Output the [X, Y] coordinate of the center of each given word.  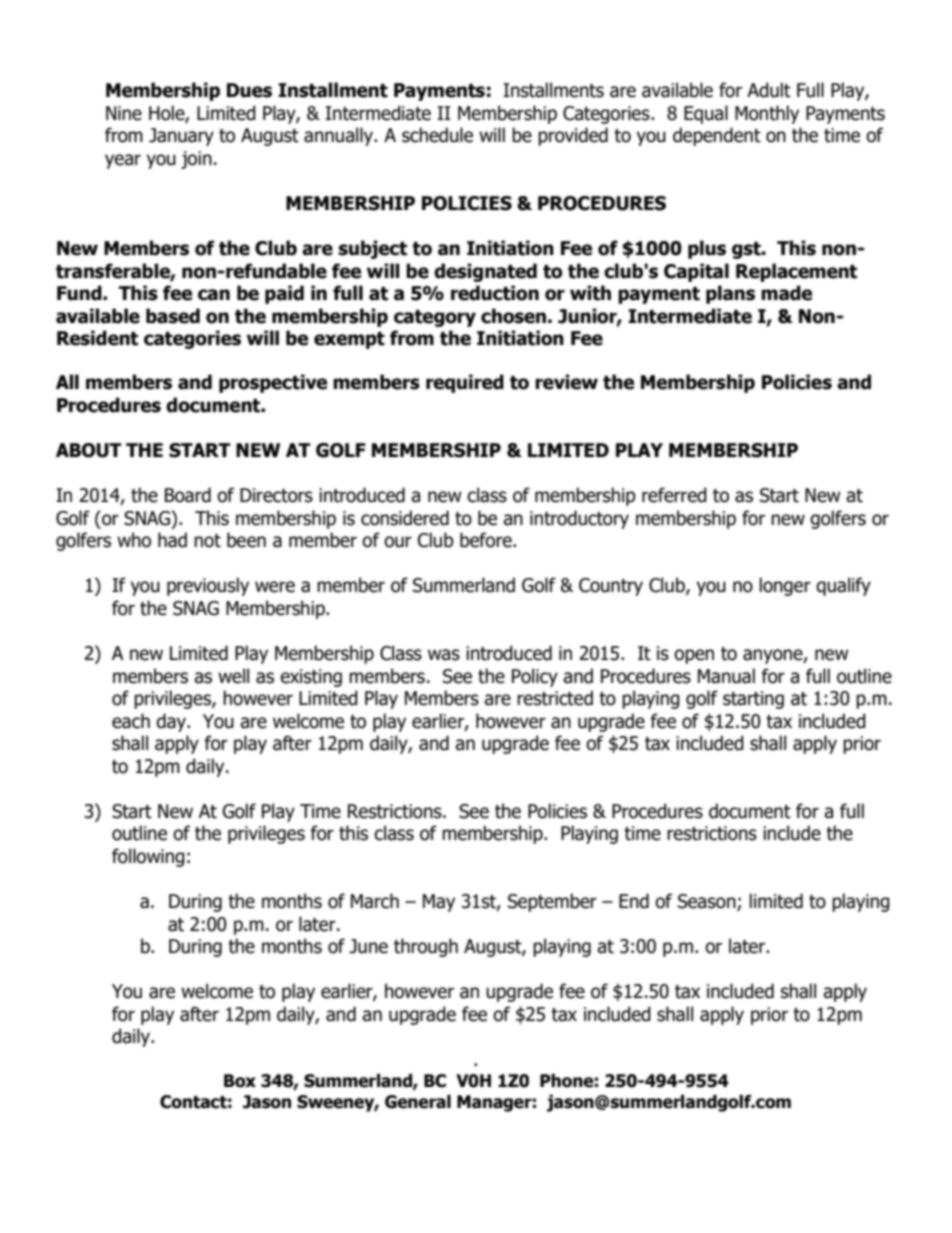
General [418, 1102]
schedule [437, 135]
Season [708, 902]
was [444, 655]
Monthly [767, 114]
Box [240, 1081]
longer [785, 586]
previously [208, 586]
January [181, 137]
